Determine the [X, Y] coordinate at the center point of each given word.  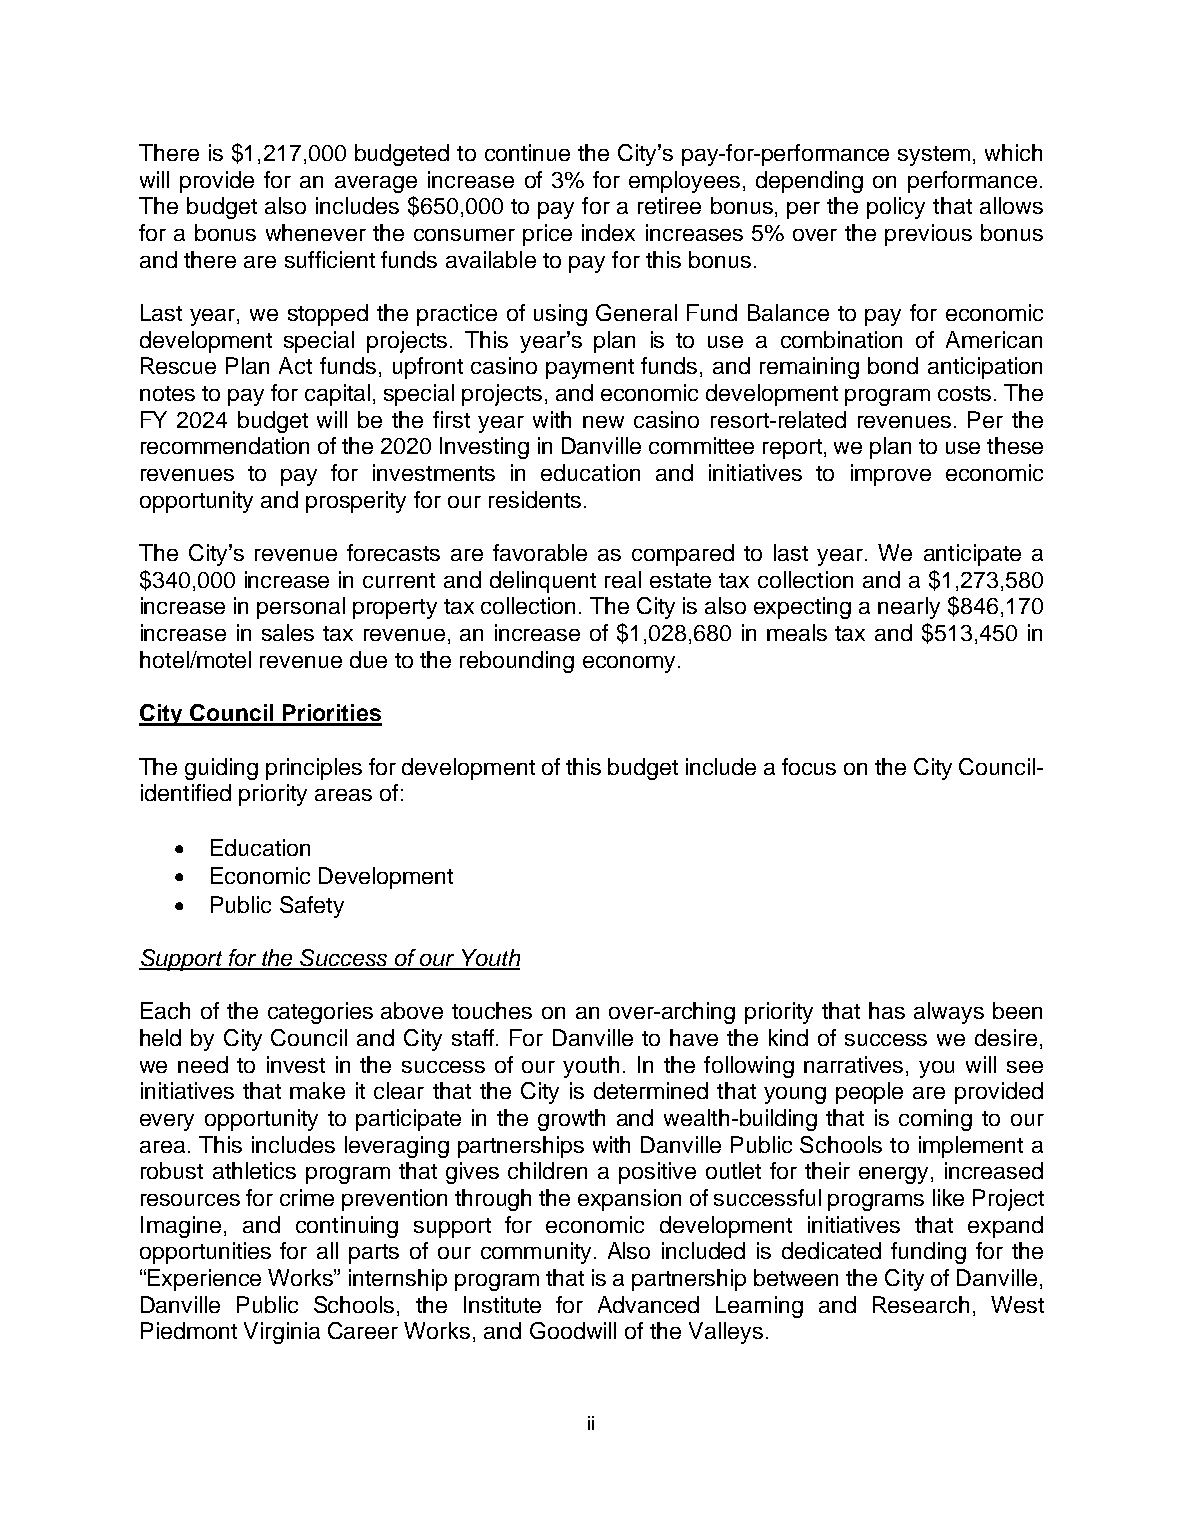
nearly [909, 608]
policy [896, 208]
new [603, 422]
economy [629, 664]
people [869, 1093]
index [608, 232]
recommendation [225, 445]
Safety [312, 907]
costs [964, 393]
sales [288, 632]
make [317, 1090]
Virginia [282, 1333]
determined [651, 1090]
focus [809, 766]
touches [492, 1010]
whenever [316, 232]
